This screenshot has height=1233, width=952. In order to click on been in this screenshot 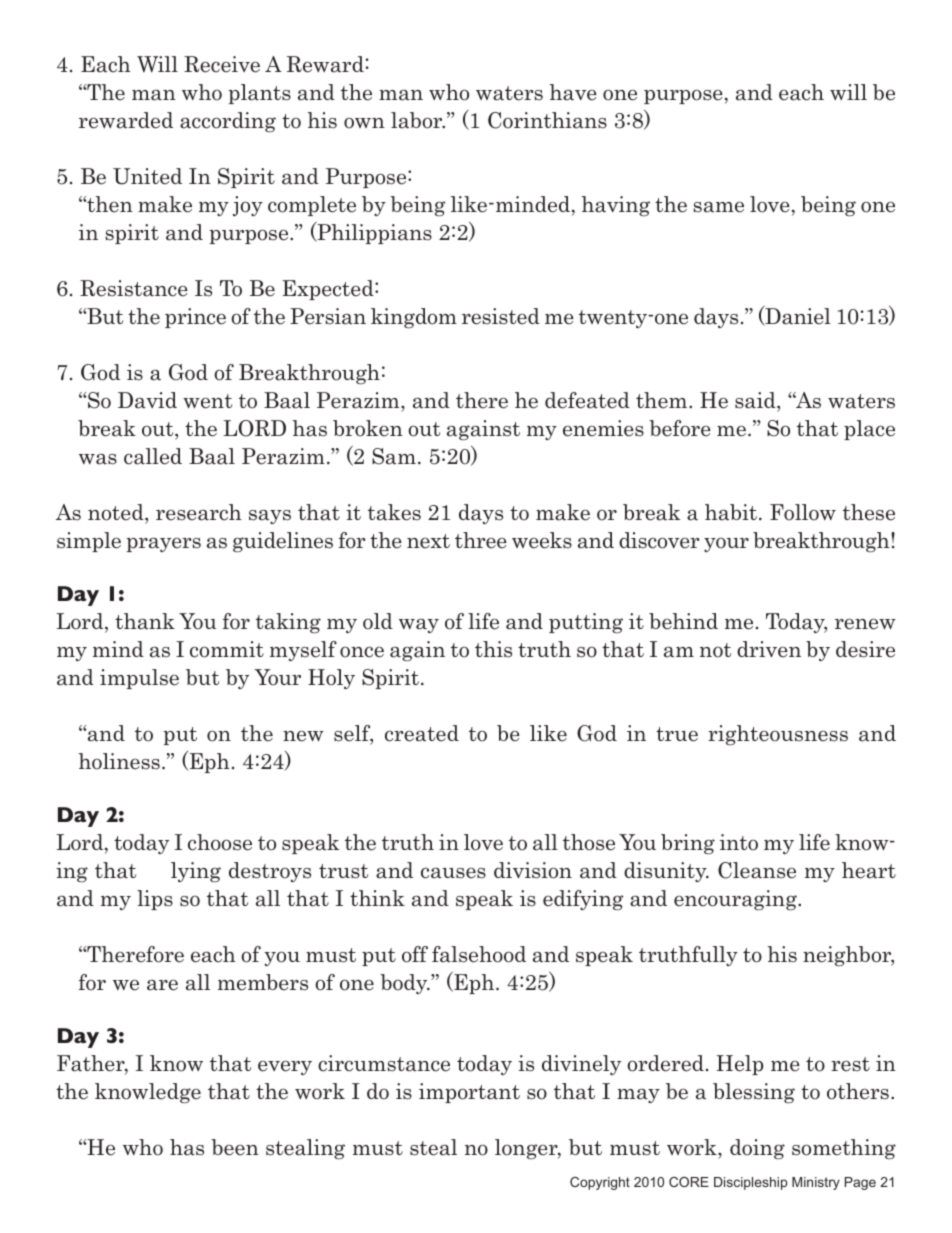, I will do `click(235, 1147)`.
